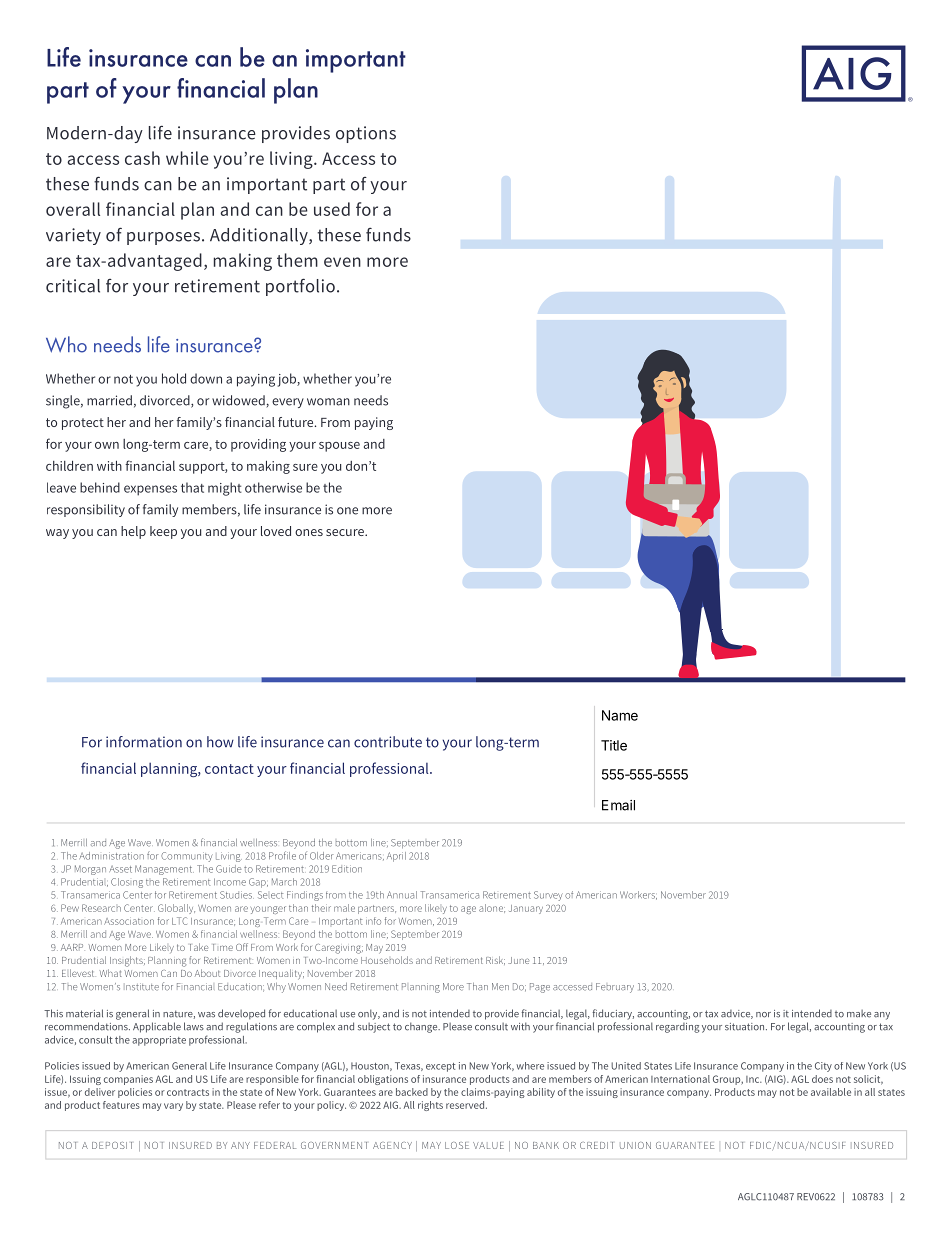 The width and height of the image is (952, 1233). I want to click on Survey, so click(548, 896).
